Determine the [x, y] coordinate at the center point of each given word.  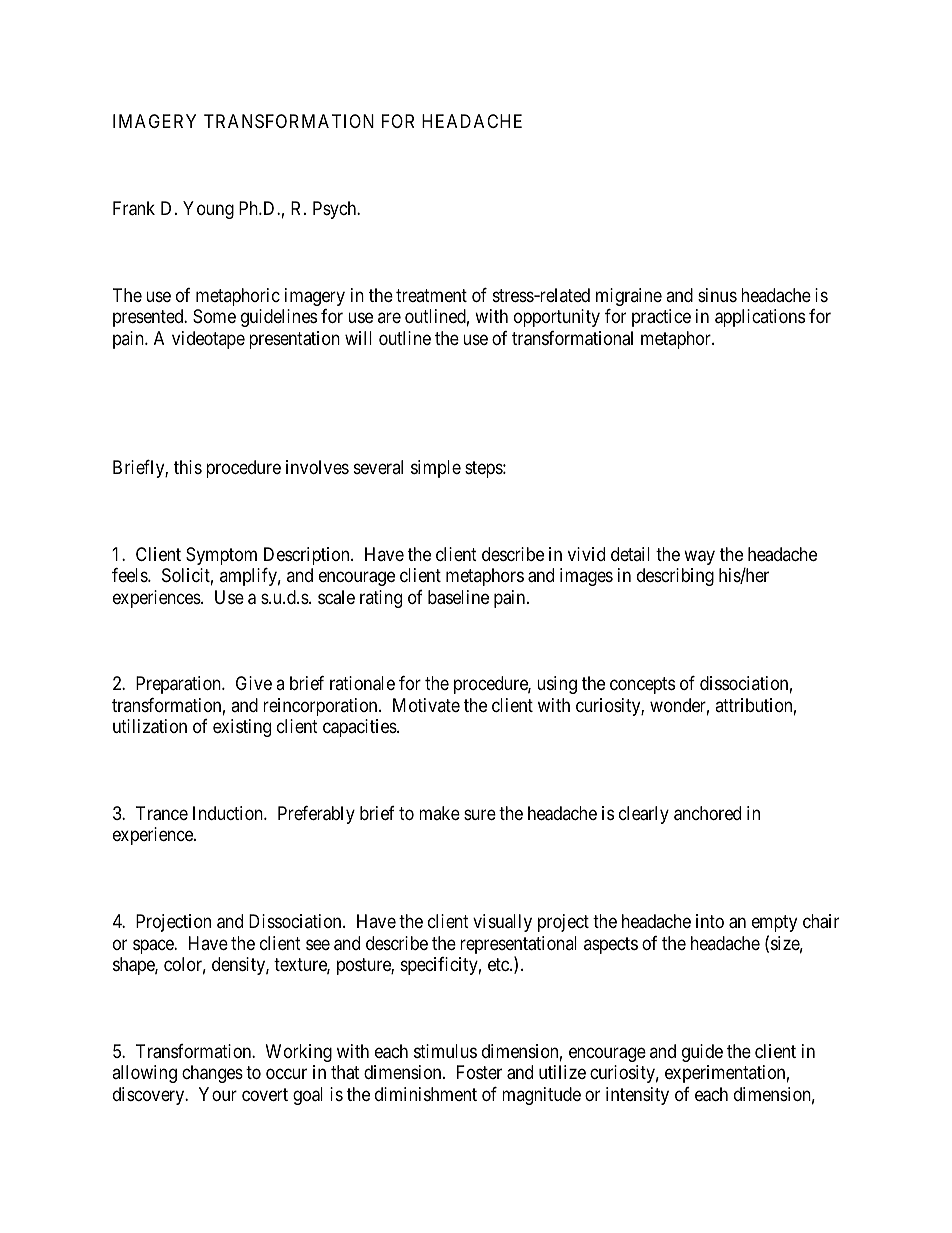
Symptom [221, 556]
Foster [479, 1072]
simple [436, 469]
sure [480, 814]
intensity [637, 1096]
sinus [717, 295]
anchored [707, 813]
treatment [431, 295]
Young [208, 210]
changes [212, 1074]
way [699, 557]
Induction [229, 813]
